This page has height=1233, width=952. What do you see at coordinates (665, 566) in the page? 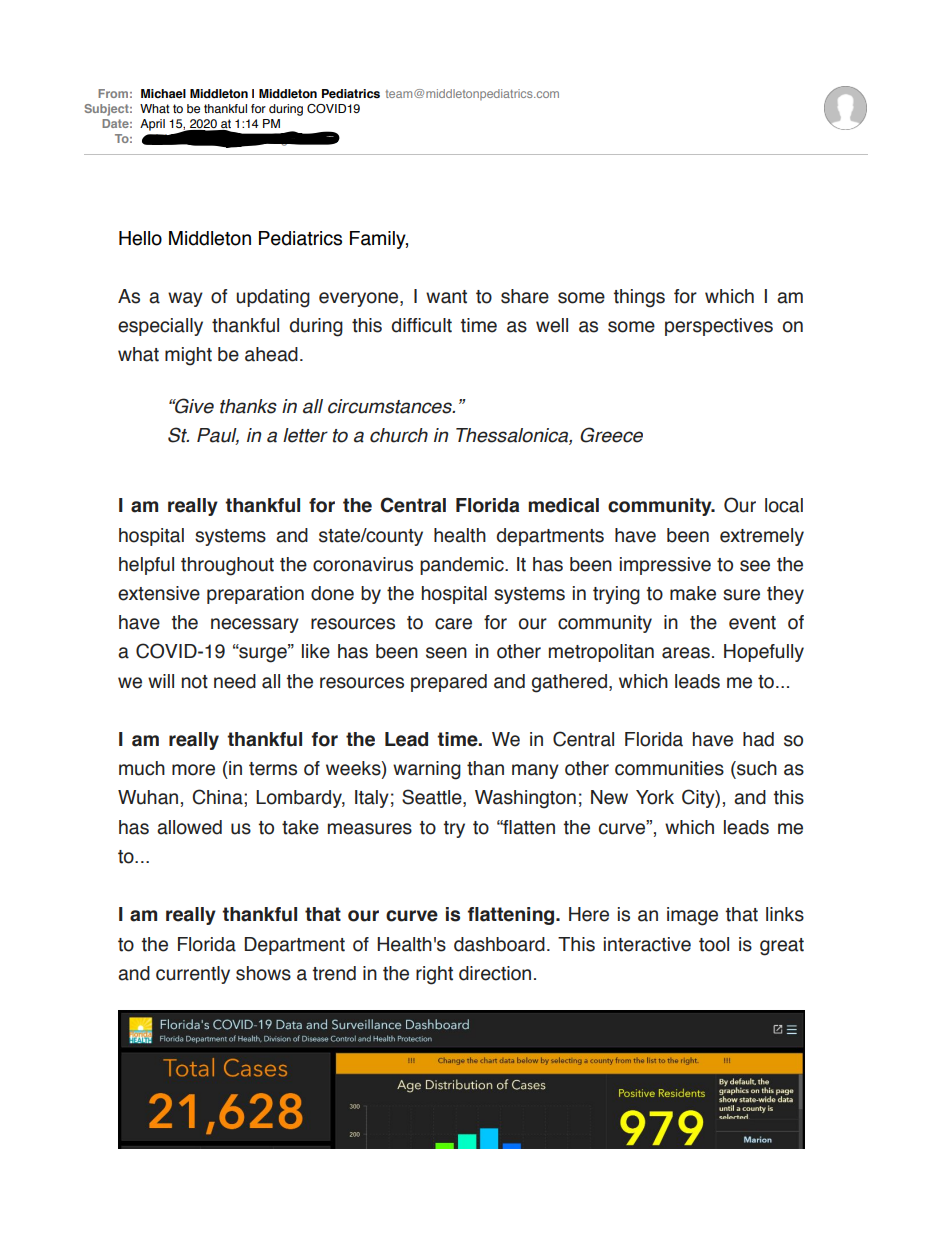
I see `impressive` at bounding box center [665, 566].
